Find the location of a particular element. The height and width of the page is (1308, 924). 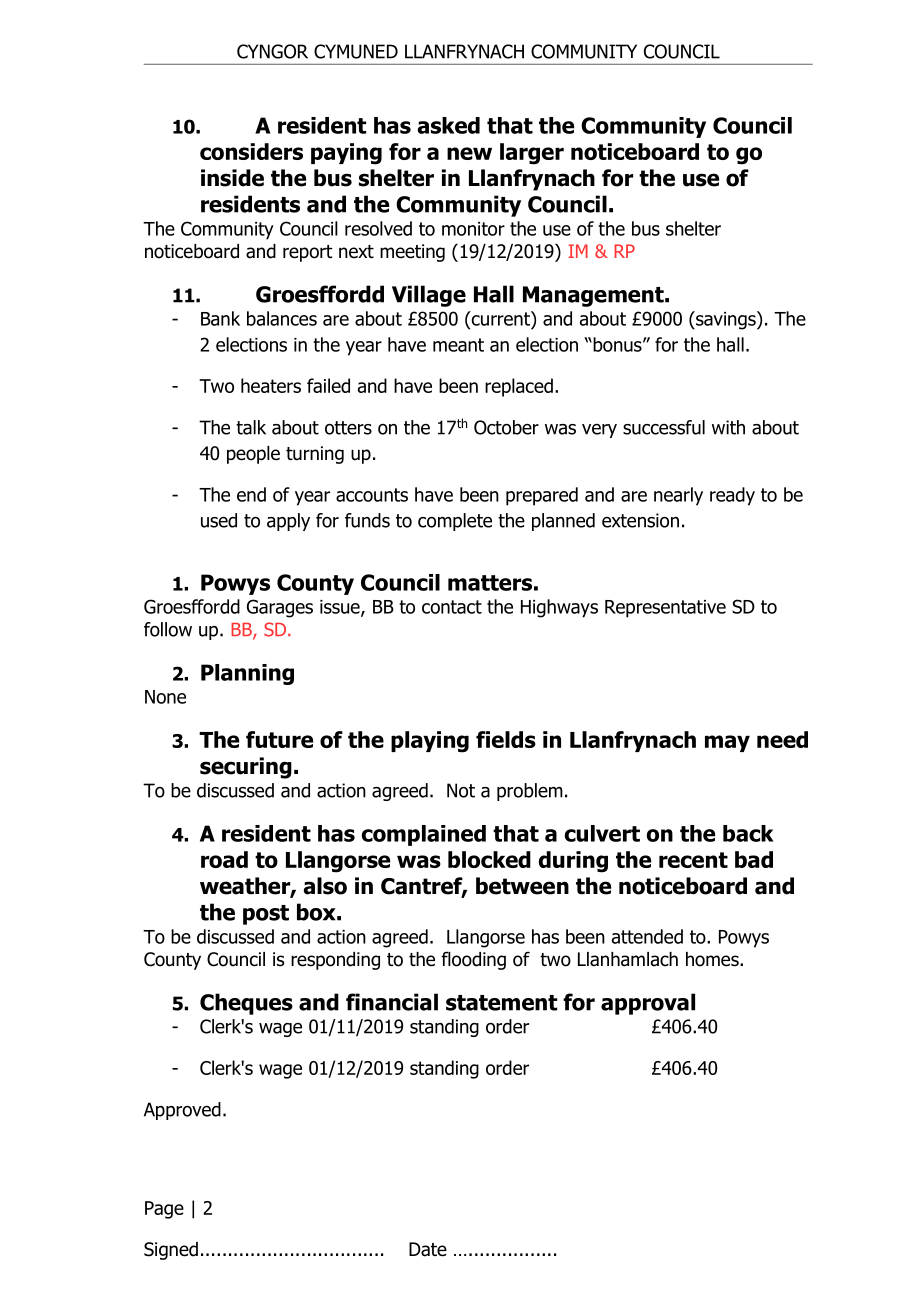

homes is located at coordinates (713, 959).
